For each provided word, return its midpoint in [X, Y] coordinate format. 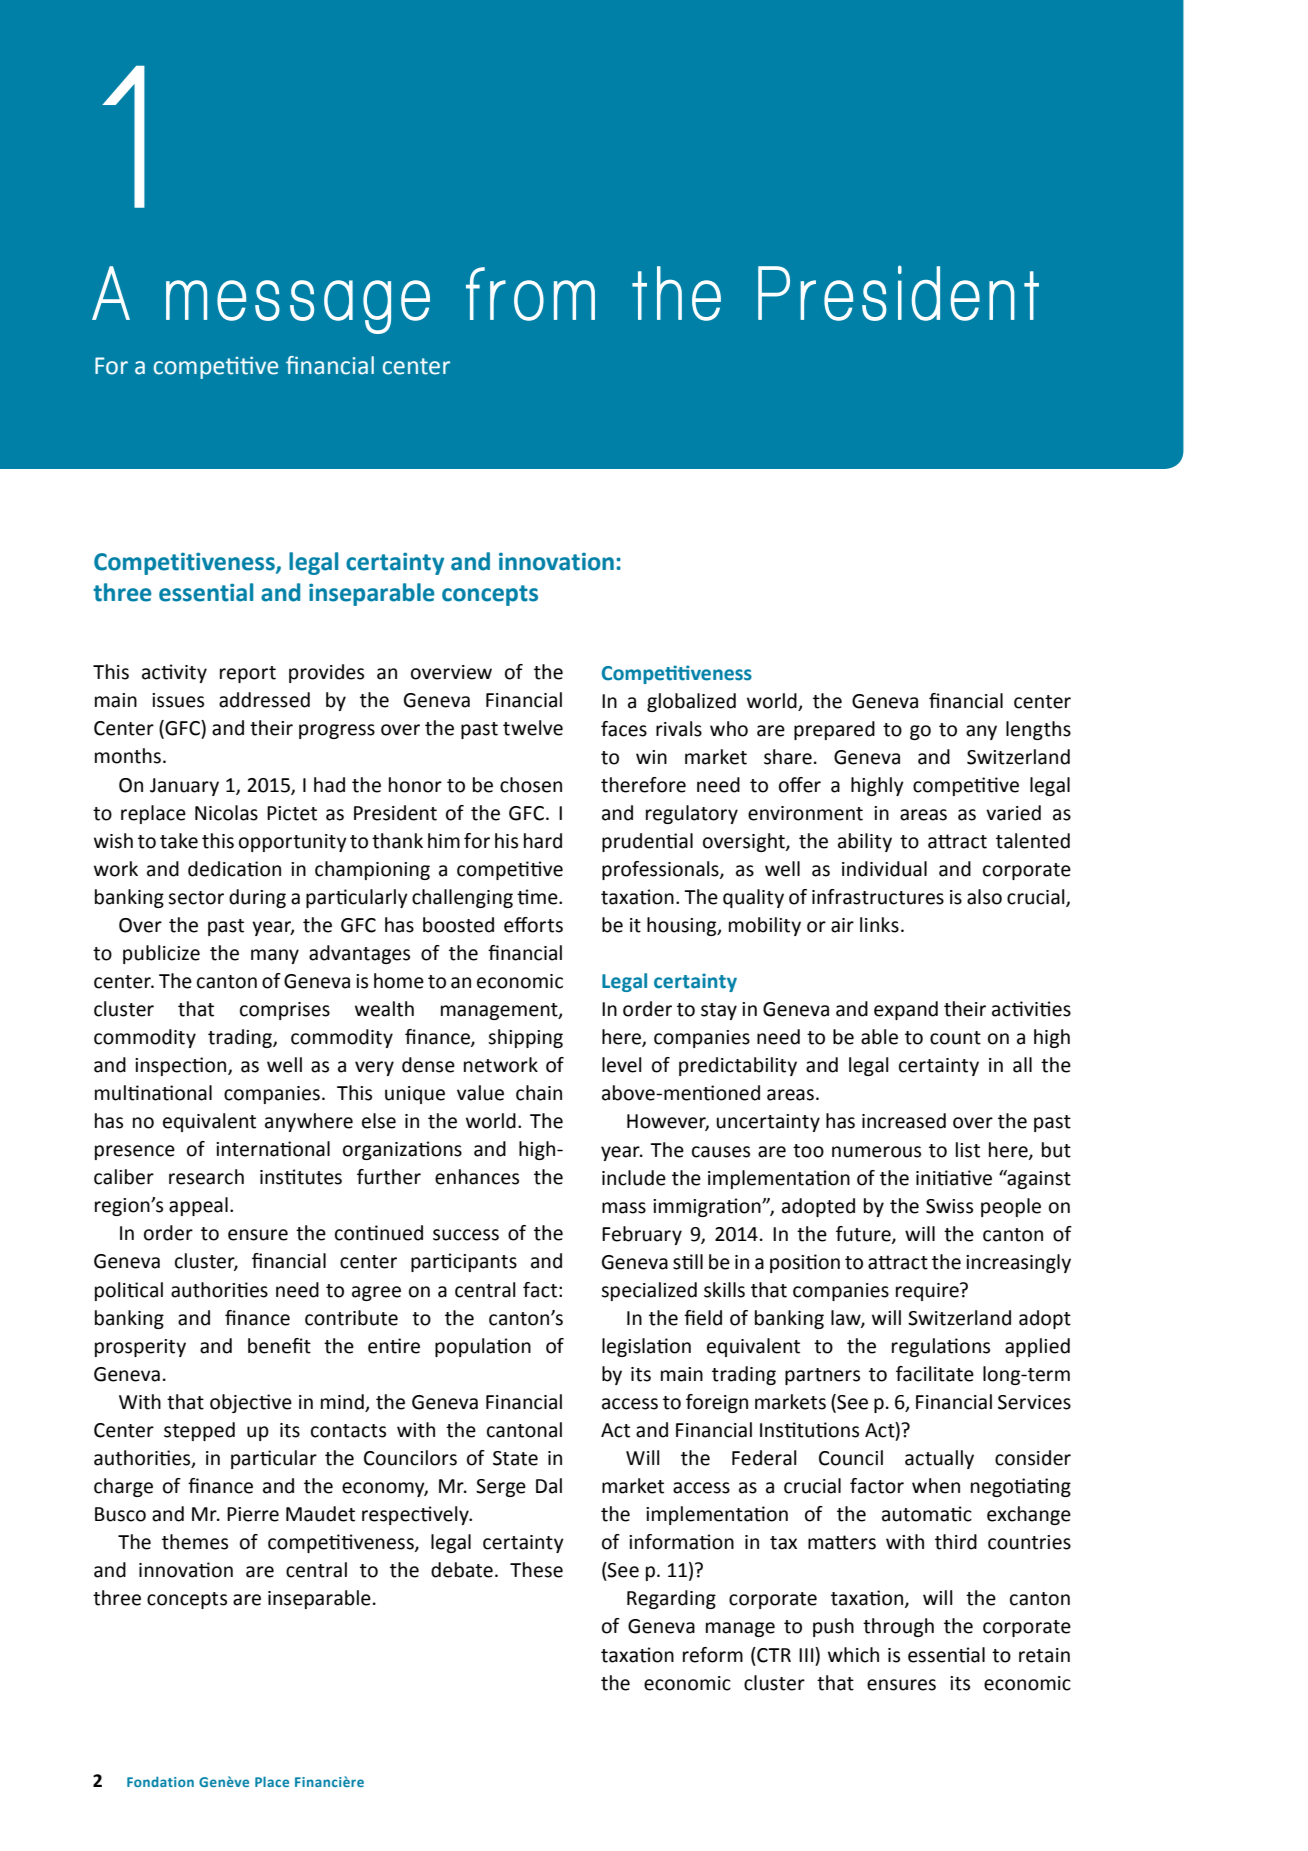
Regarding [671, 1599]
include [634, 1178]
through [898, 1627]
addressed [264, 700]
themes [195, 1542]
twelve [533, 728]
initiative [954, 1178]
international [273, 1149]
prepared [834, 730]
